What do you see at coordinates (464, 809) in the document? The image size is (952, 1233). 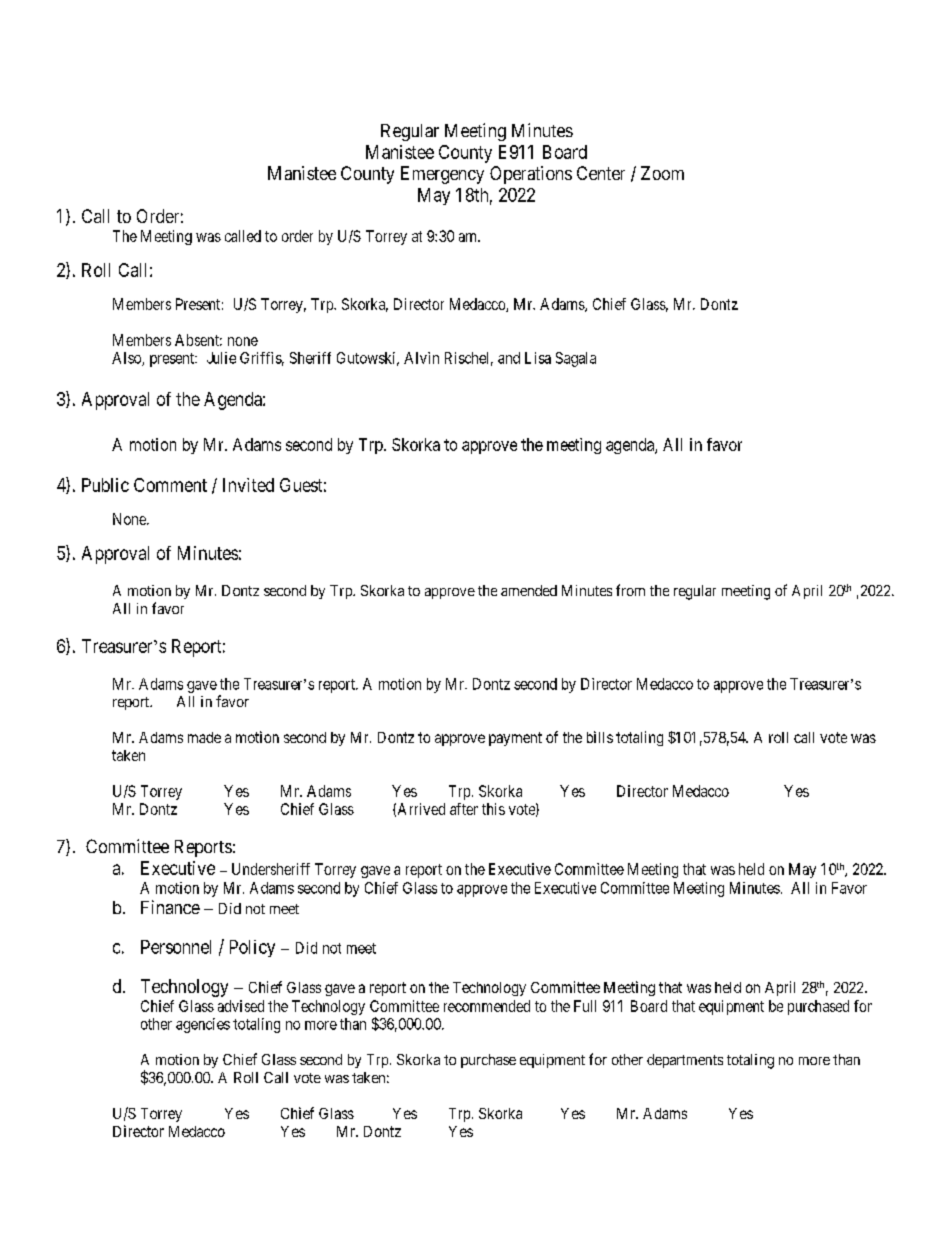 I see `after` at bounding box center [464, 809].
